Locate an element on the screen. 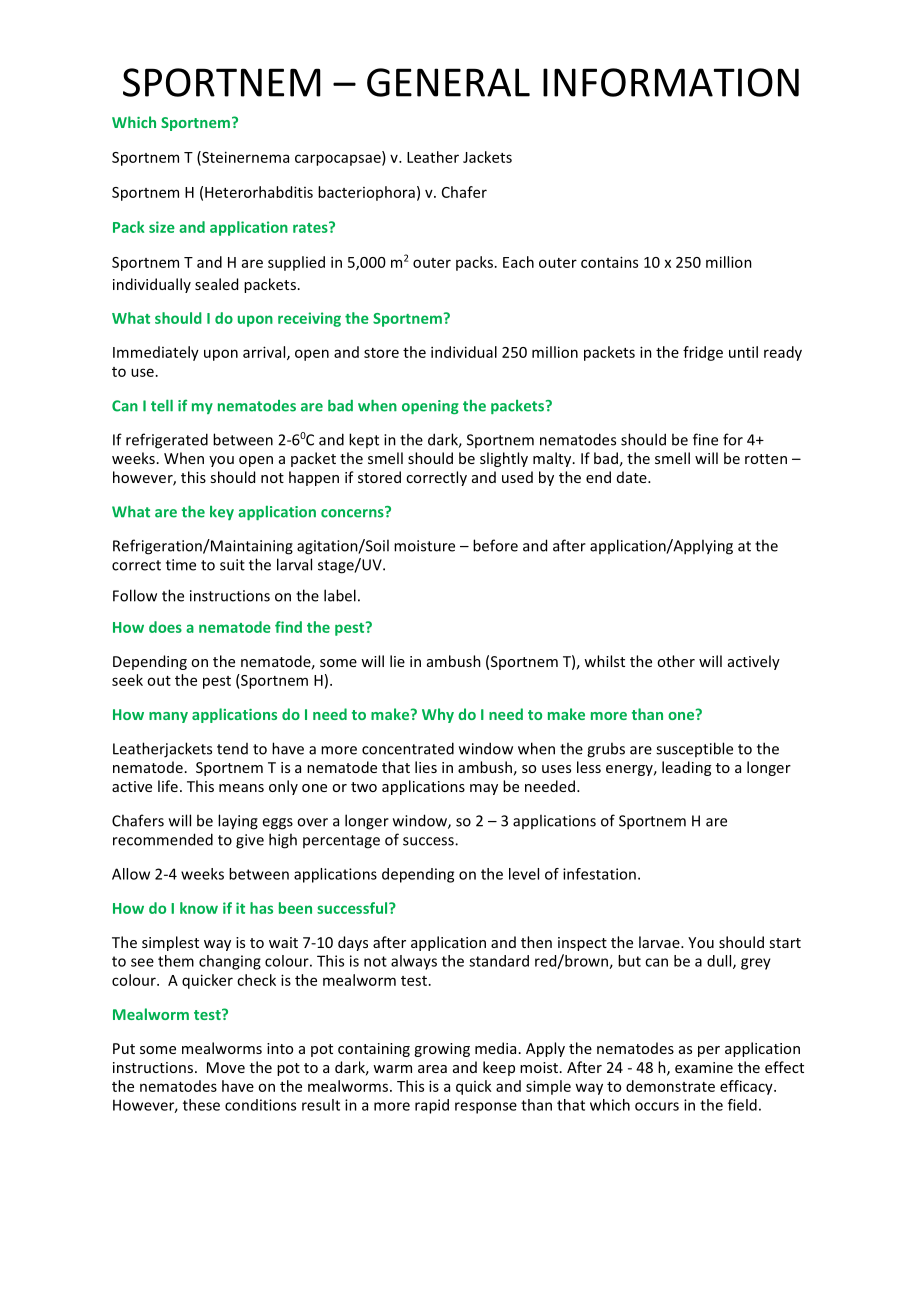 This screenshot has width=924, height=1308. susceptible is located at coordinates (694, 749).
